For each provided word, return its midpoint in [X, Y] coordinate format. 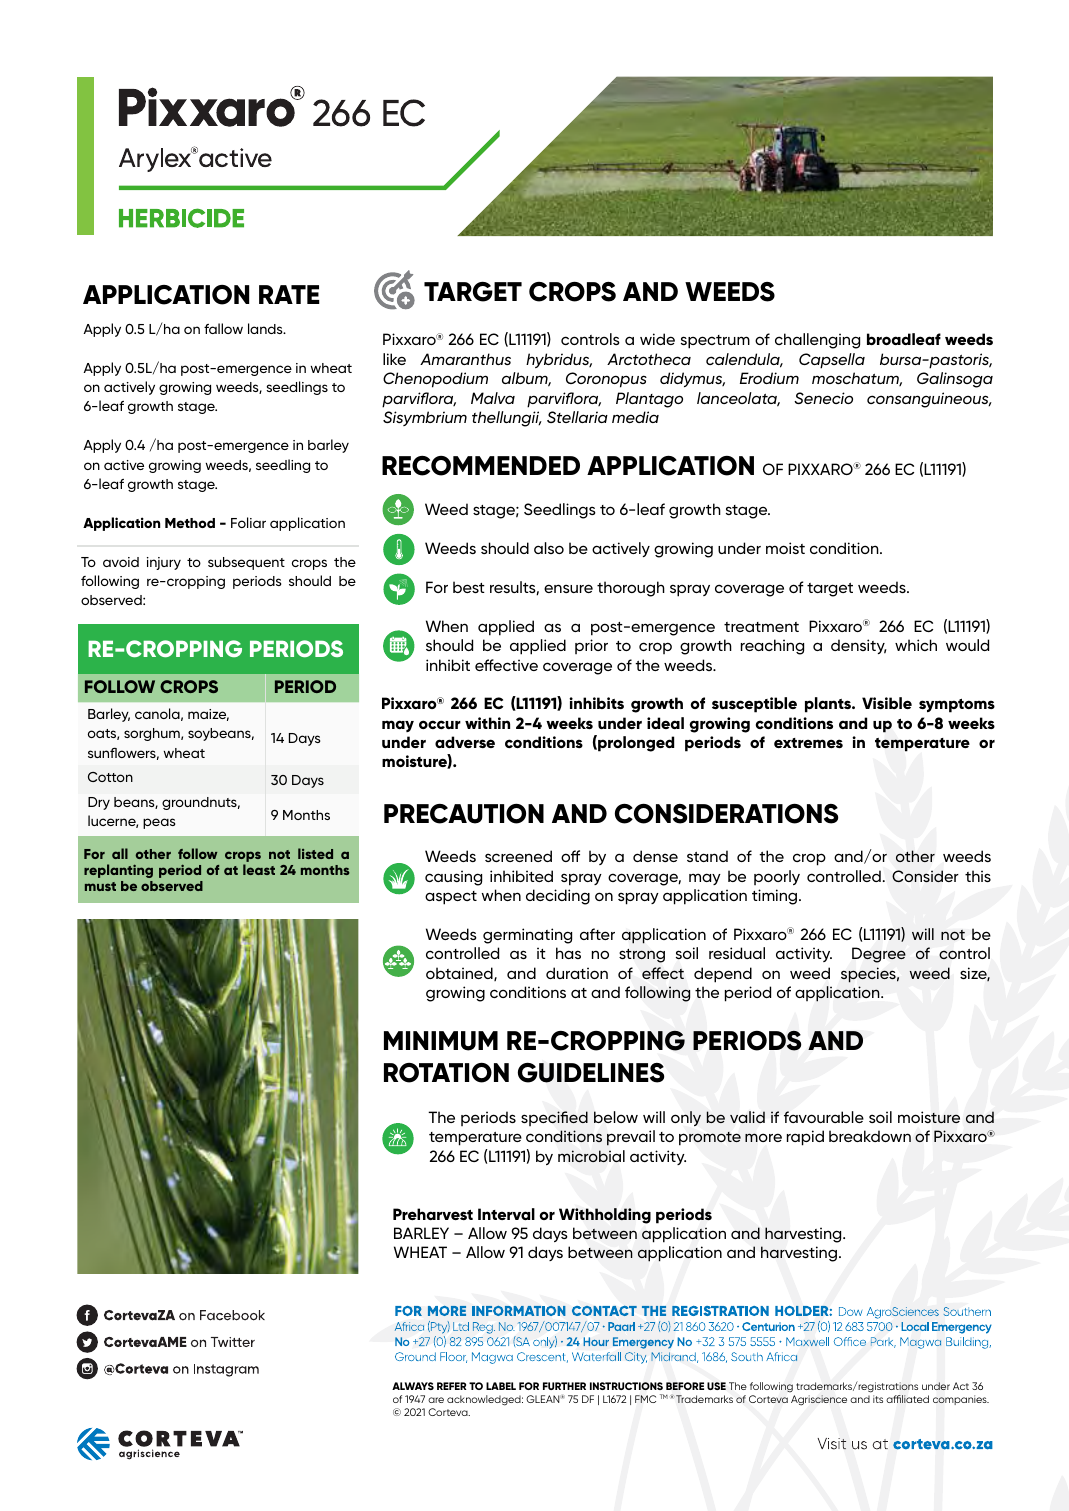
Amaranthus [465, 359]
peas [159, 823]
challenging [817, 341]
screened [518, 856]
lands [266, 328]
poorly [777, 877]
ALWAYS [413, 1386]
